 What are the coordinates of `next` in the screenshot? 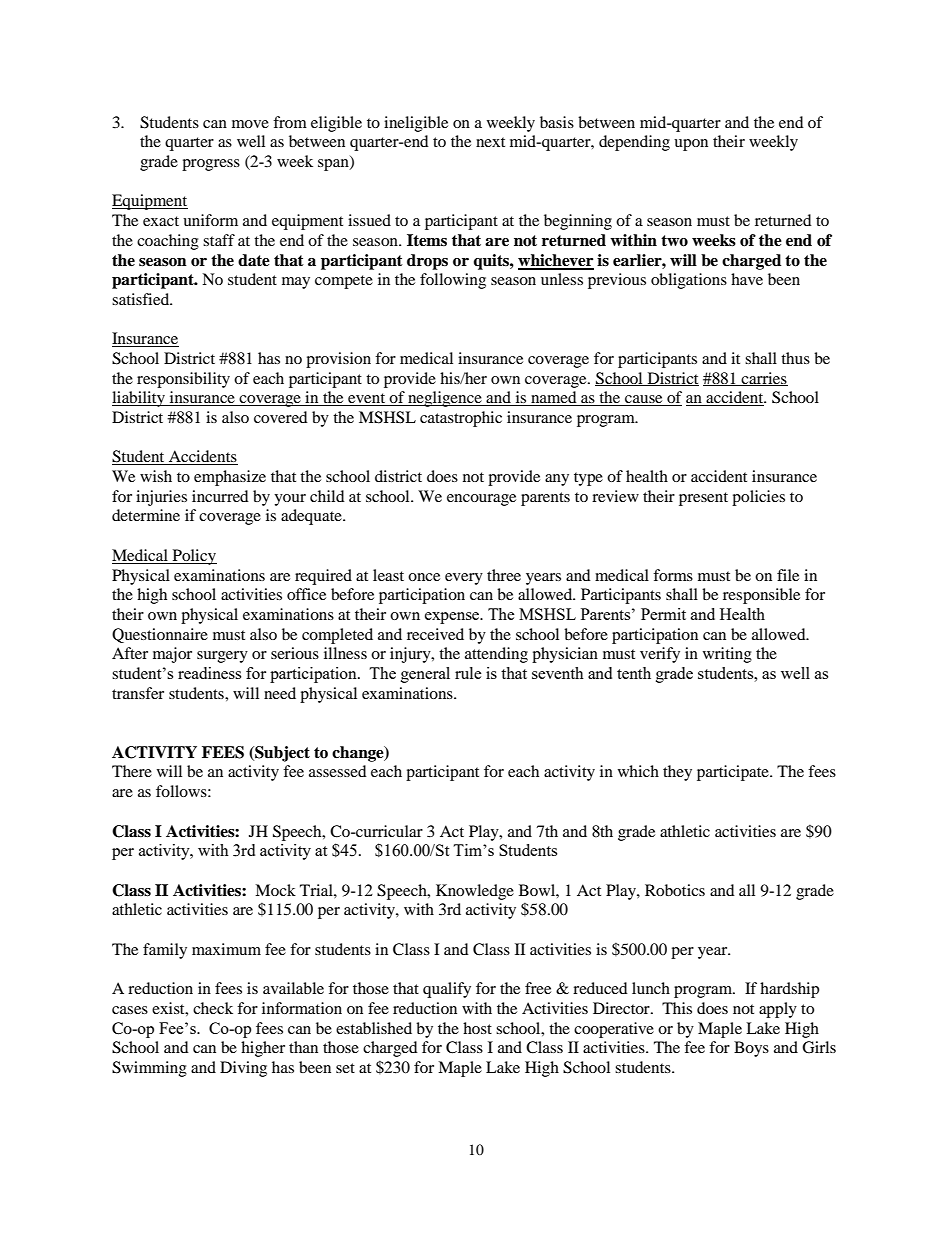 It's located at (490, 142).
